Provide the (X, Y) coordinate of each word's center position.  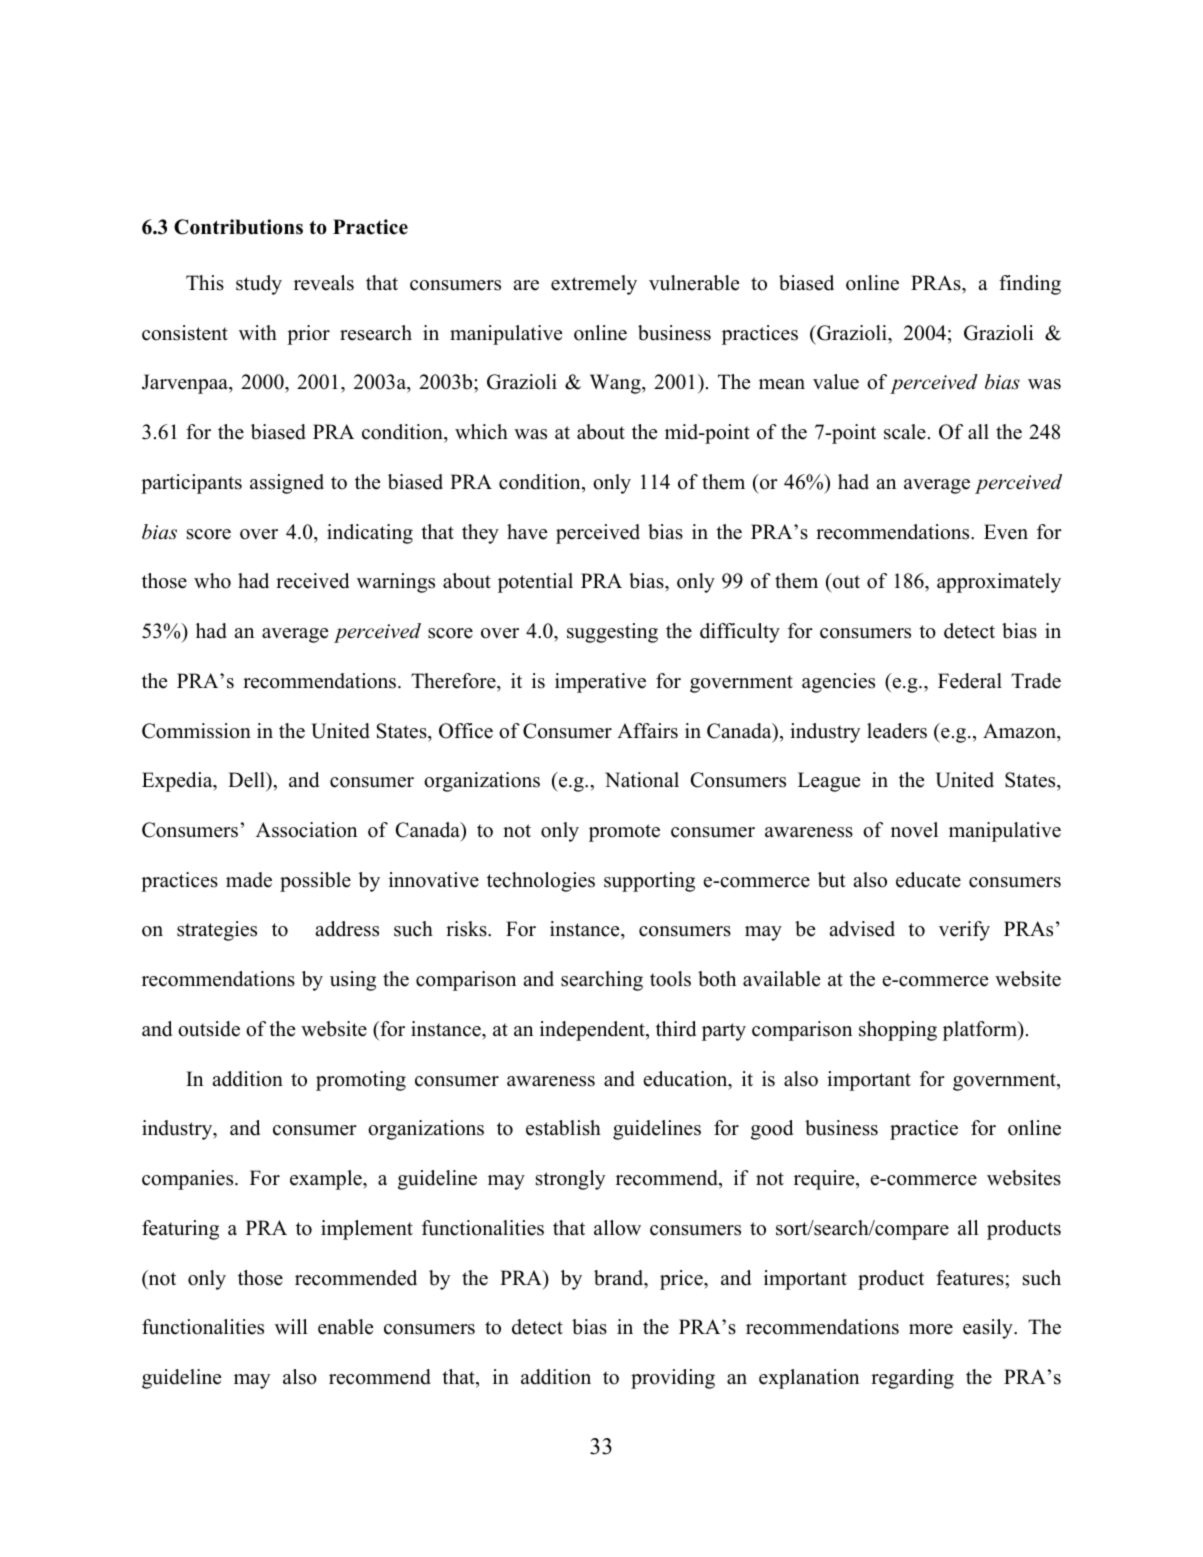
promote (624, 833)
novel (914, 830)
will (291, 1326)
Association (306, 830)
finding (1030, 285)
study (259, 285)
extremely (594, 285)
